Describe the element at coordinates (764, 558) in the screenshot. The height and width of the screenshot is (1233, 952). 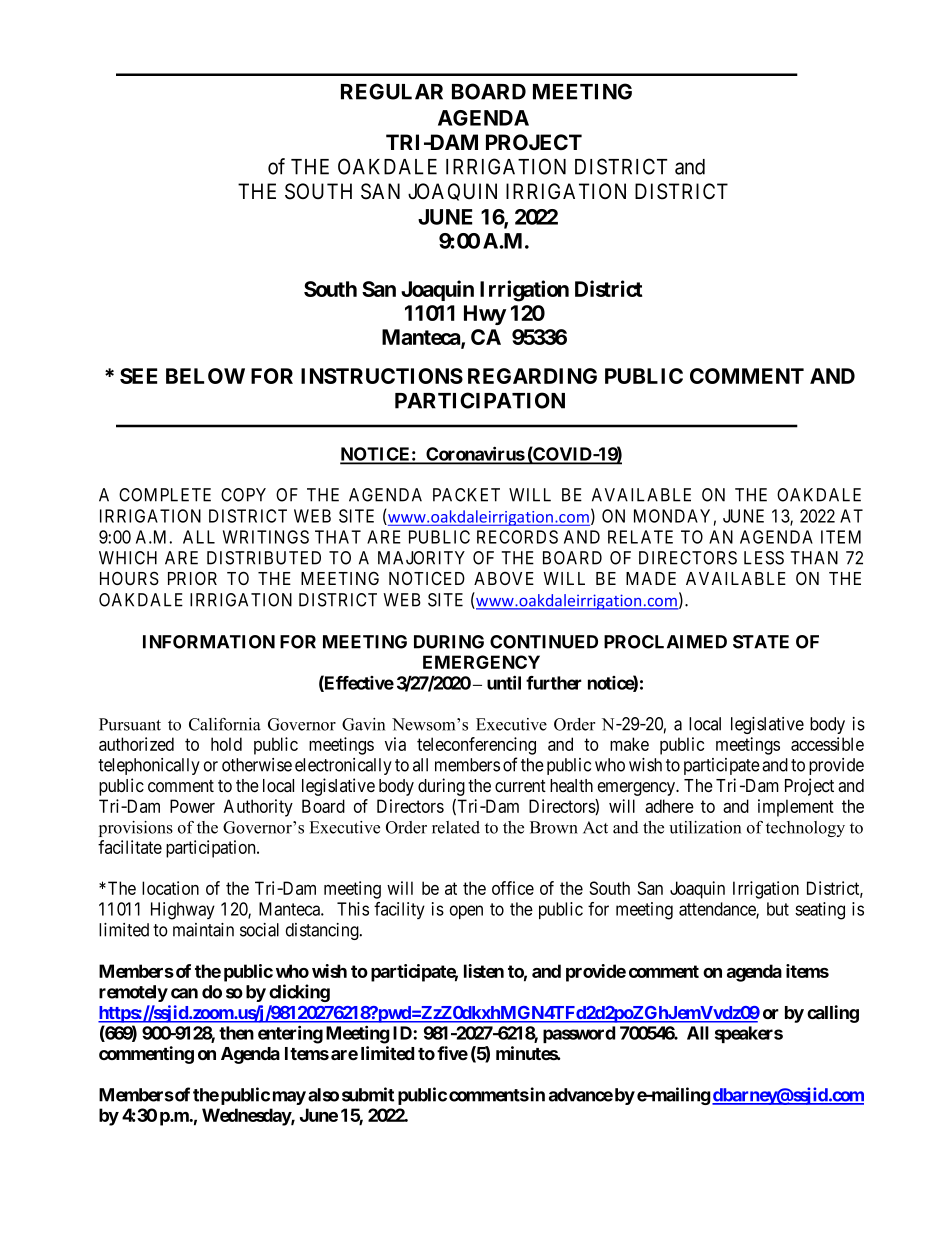
I see `LESS` at that location.
